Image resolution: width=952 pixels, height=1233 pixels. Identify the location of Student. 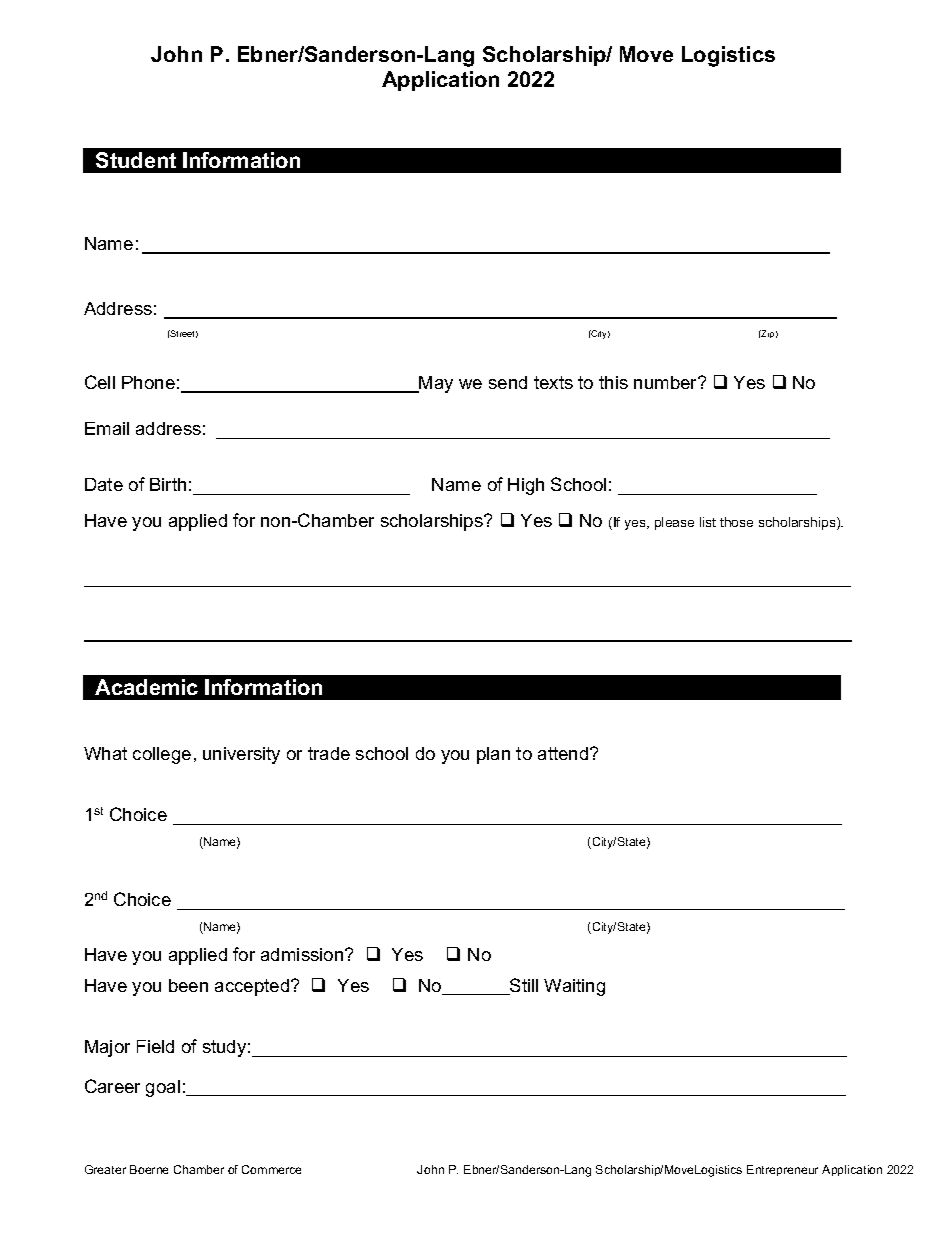
(136, 160).
